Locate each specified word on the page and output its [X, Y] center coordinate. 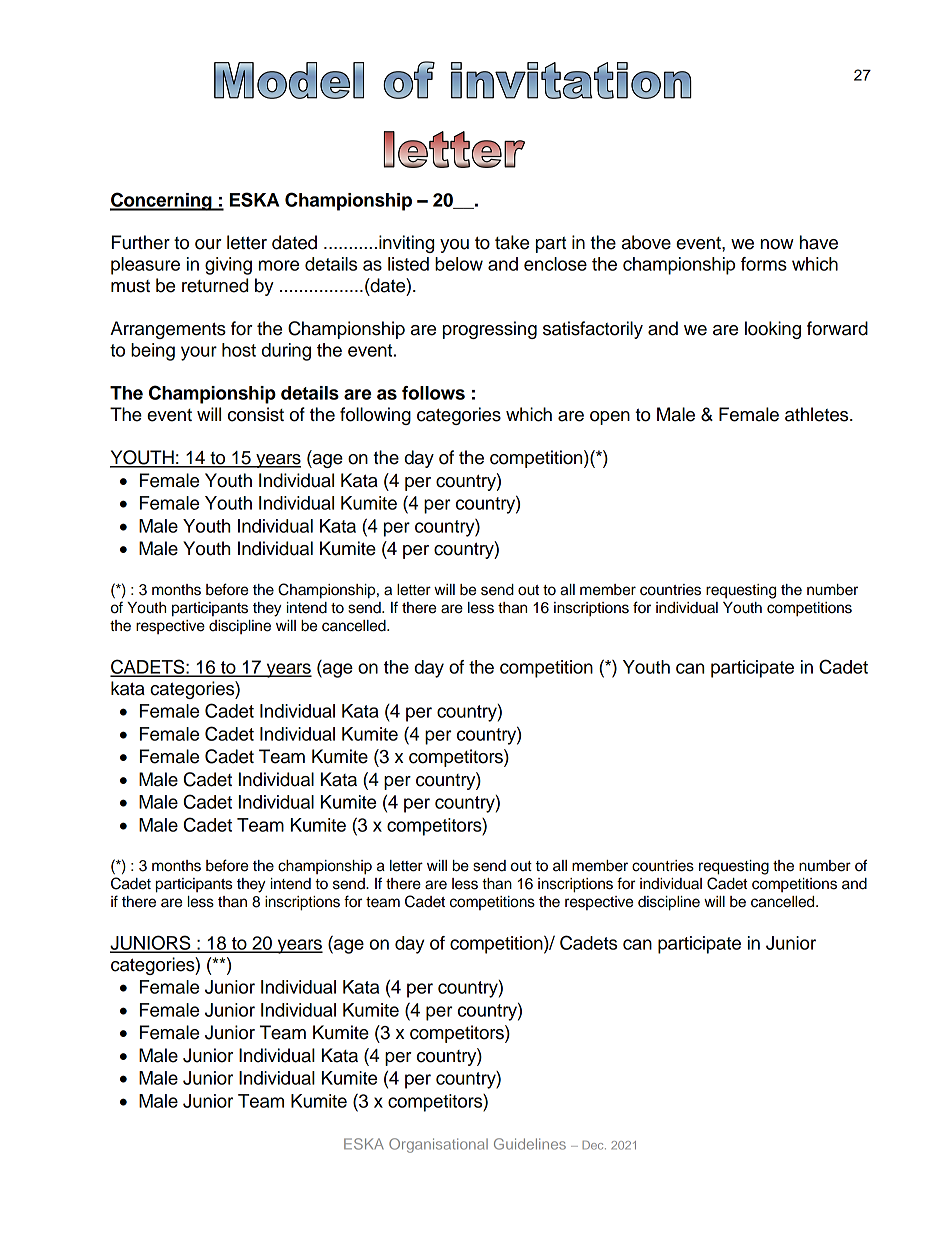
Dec [594, 1145]
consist [256, 414]
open [610, 418]
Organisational [438, 1145]
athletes [818, 414]
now [777, 244]
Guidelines [530, 1144]
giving [228, 266]
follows [433, 393]
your [199, 353]
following [375, 416]
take [512, 242]
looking [773, 330]
